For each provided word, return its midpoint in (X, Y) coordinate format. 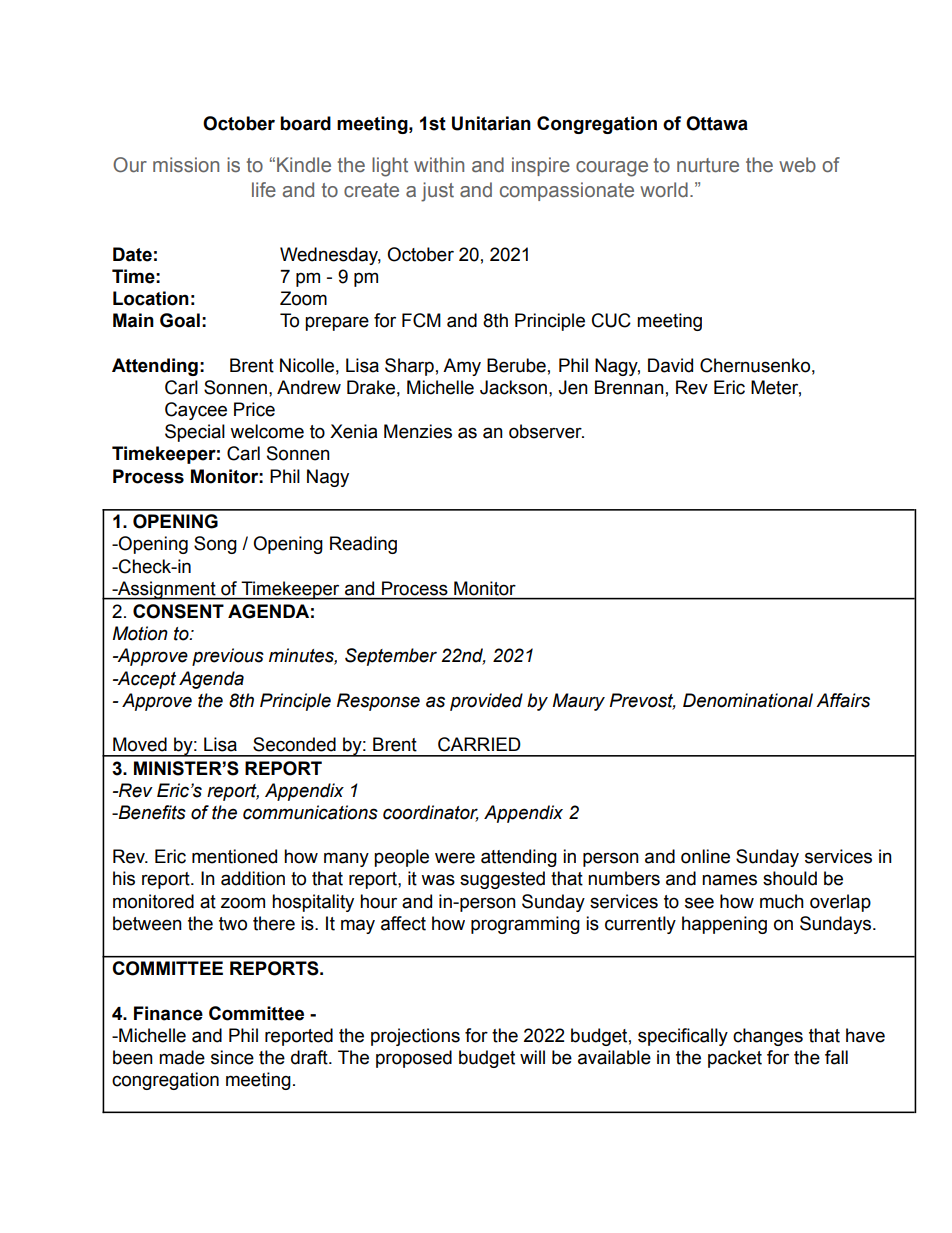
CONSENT (178, 611)
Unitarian (491, 123)
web (797, 165)
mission (186, 165)
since (232, 1057)
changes (768, 1037)
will (532, 1057)
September (391, 657)
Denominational (748, 700)
